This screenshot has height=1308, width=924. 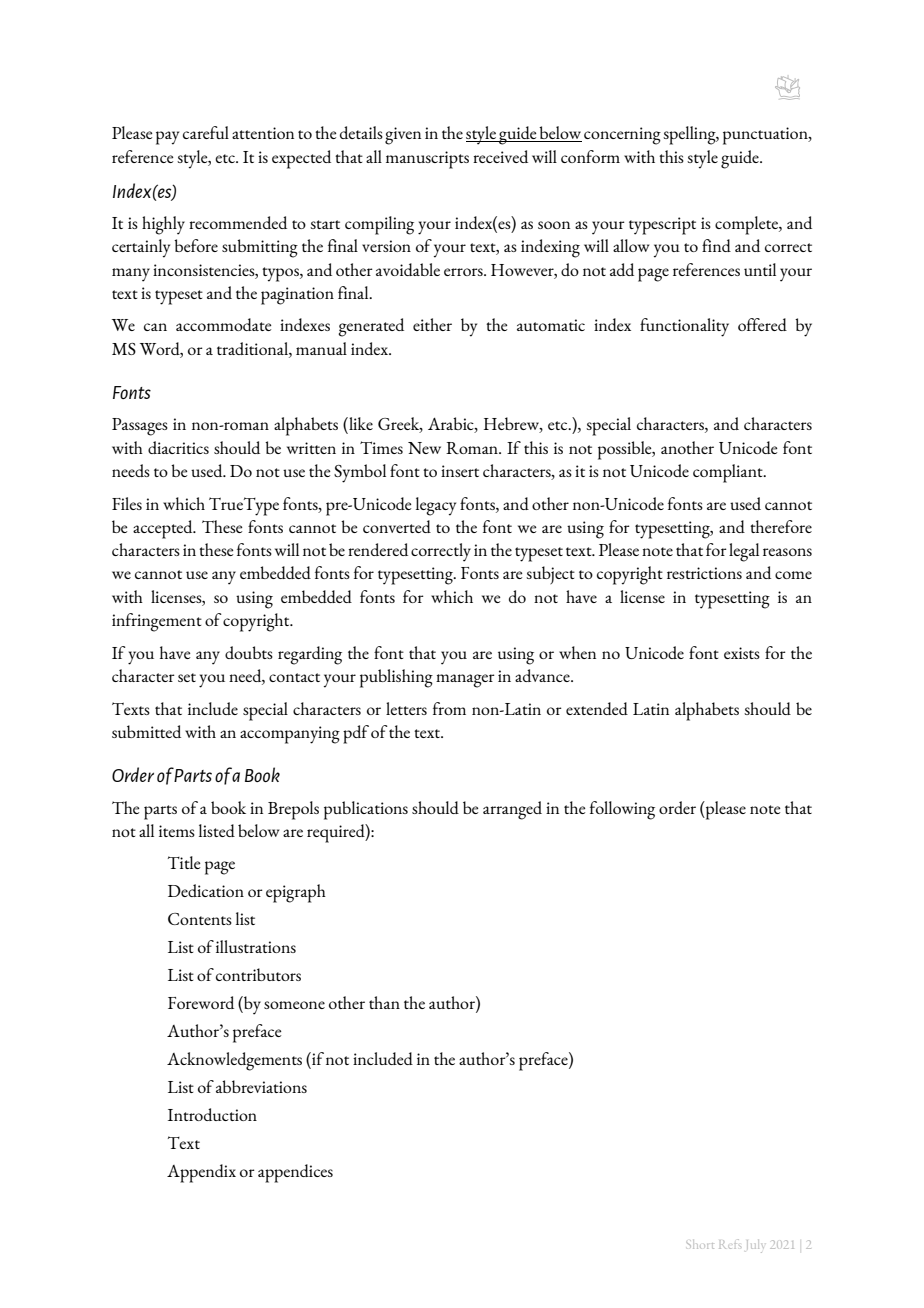 What do you see at coordinates (295, 1173) in the screenshot?
I see `appendices` at bounding box center [295, 1173].
